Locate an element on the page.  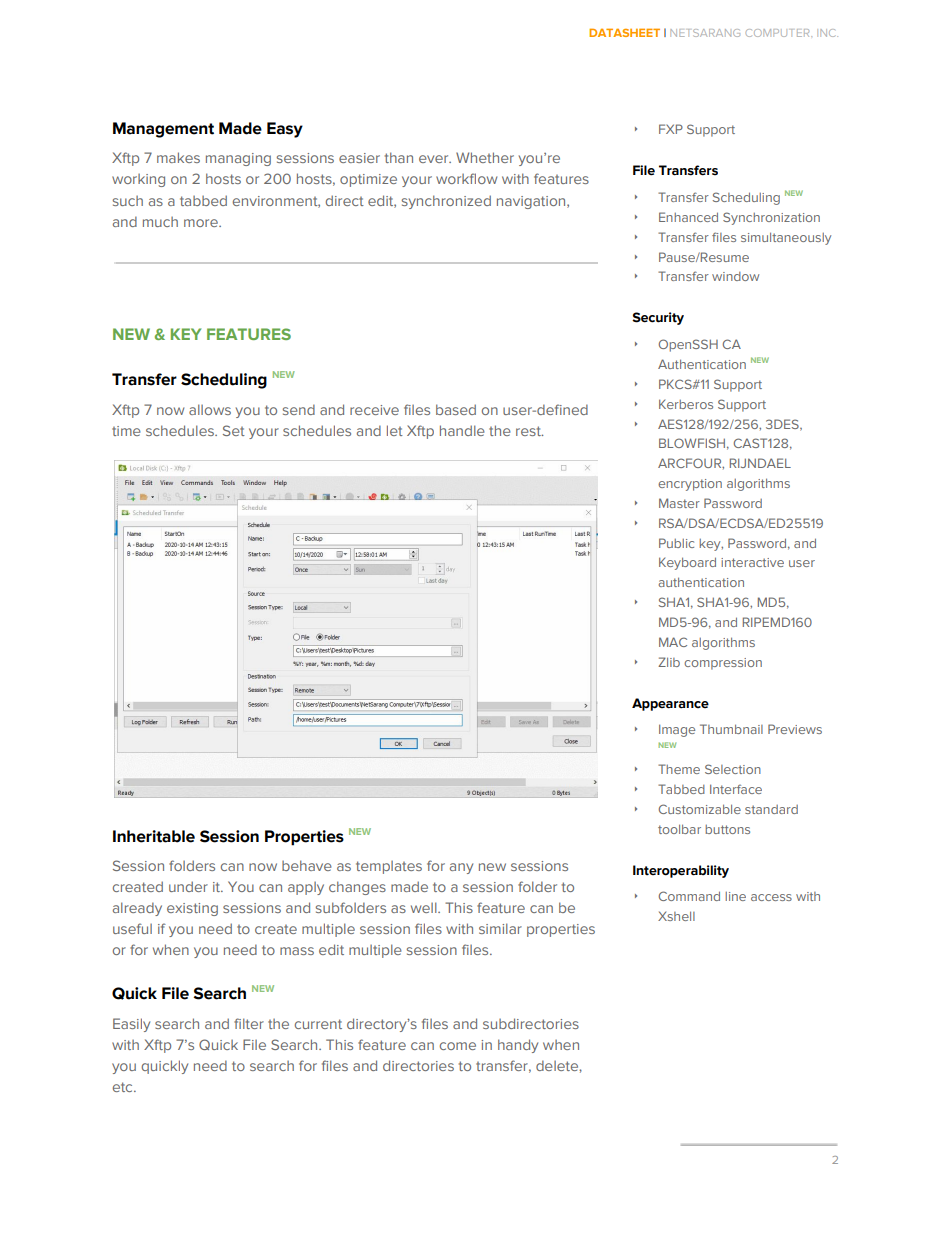
allows is located at coordinates (210, 409).
